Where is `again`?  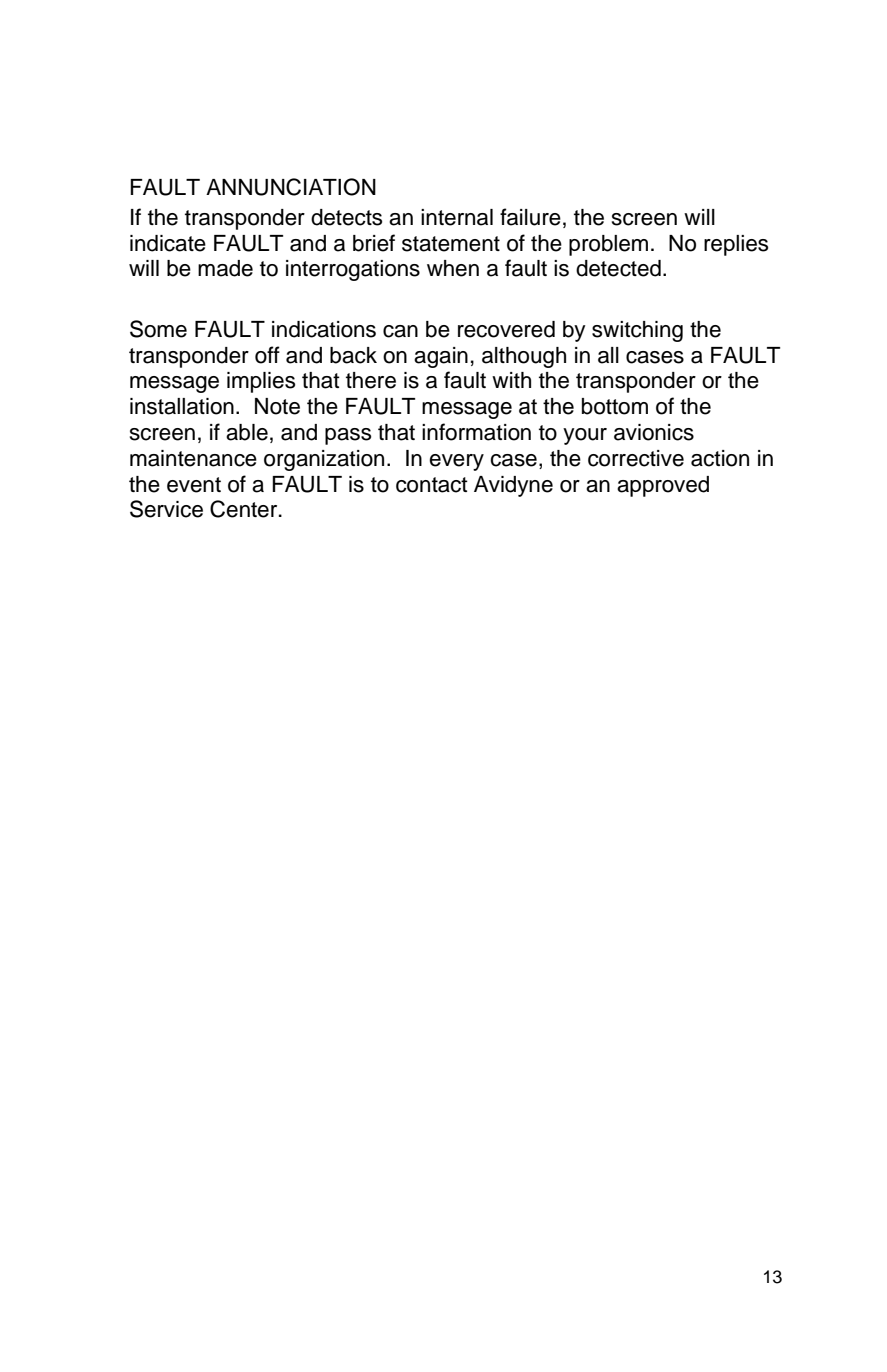
again is located at coordinates (441, 357).
